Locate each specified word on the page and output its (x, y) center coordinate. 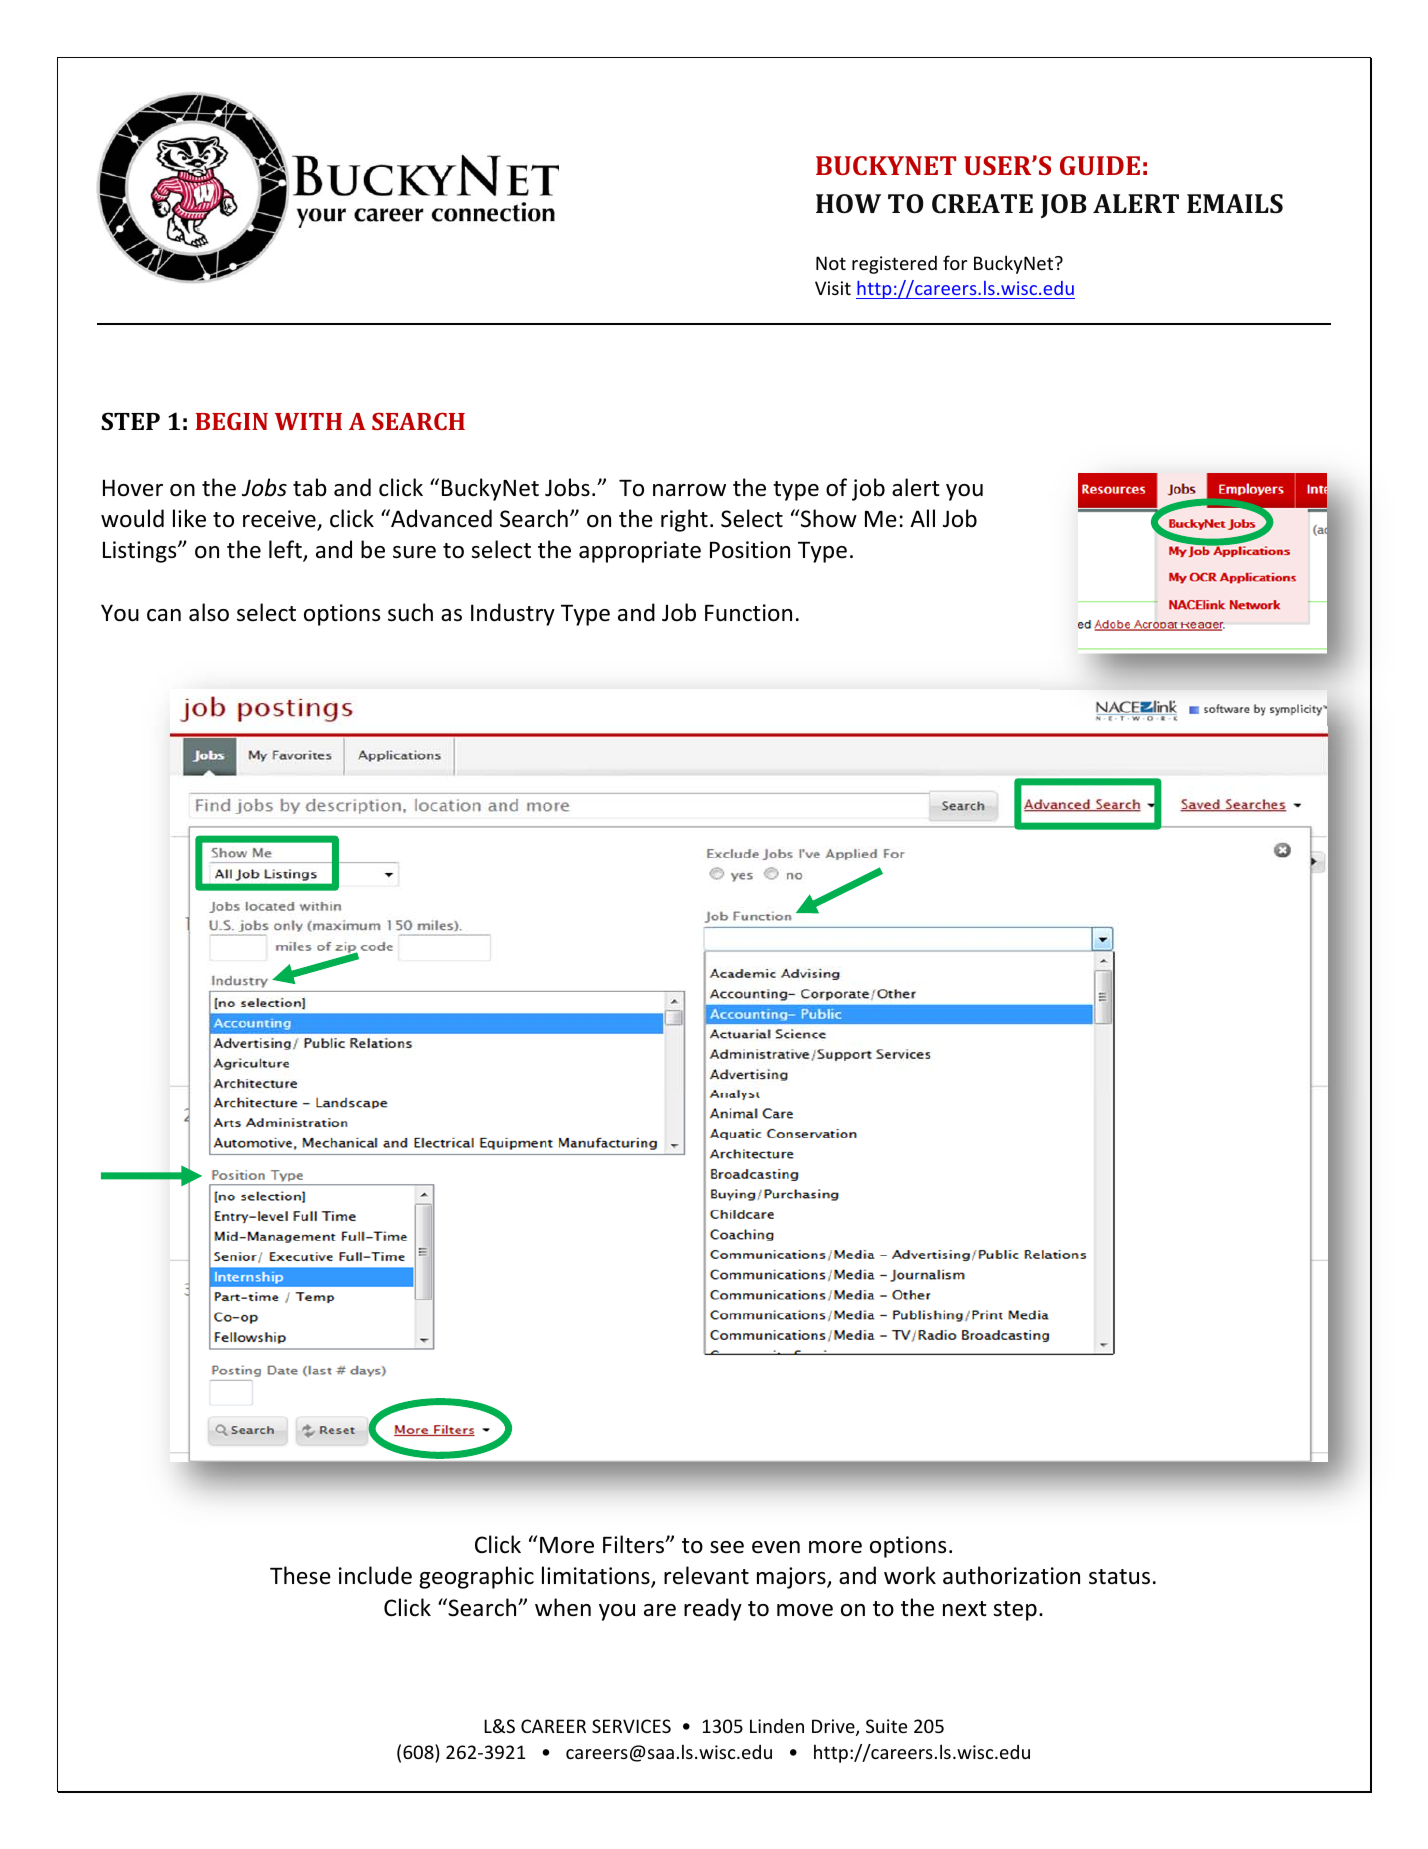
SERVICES (631, 1726)
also (209, 612)
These (300, 1575)
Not (831, 263)
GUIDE (1100, 165)
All (922, 518)
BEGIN (231, 421)
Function (748, 613)
